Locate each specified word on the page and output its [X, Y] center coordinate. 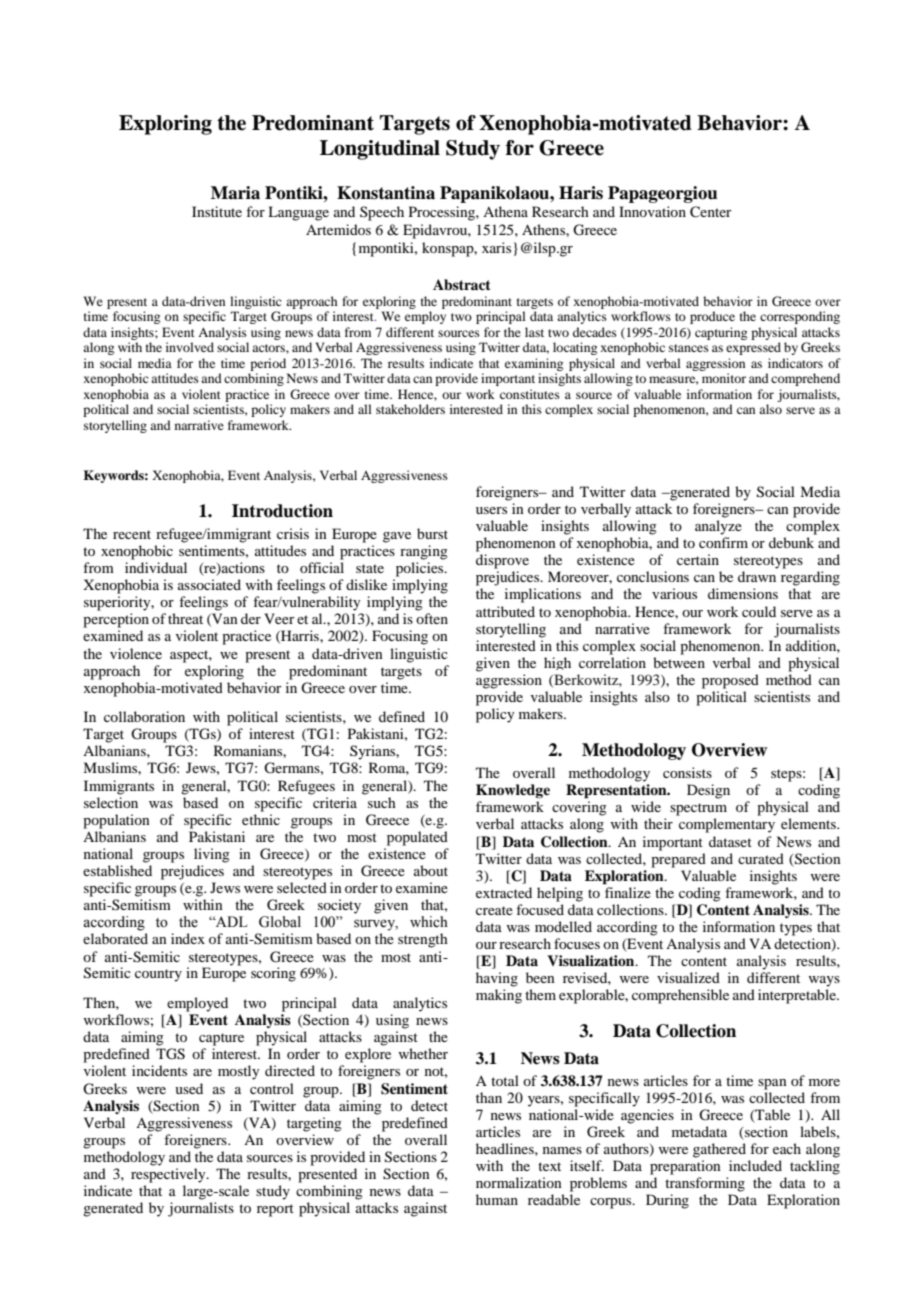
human [497, 1199]
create [494, 910]
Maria [235, 193]
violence [136, 653]
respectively [169, 1175]
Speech [382, 213]
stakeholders [410, 409]
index [188, 938]
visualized [688, 977]
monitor [724, 378]
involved [190, 347]
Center [711, 212]
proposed [730, 681]
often [432, 618]
